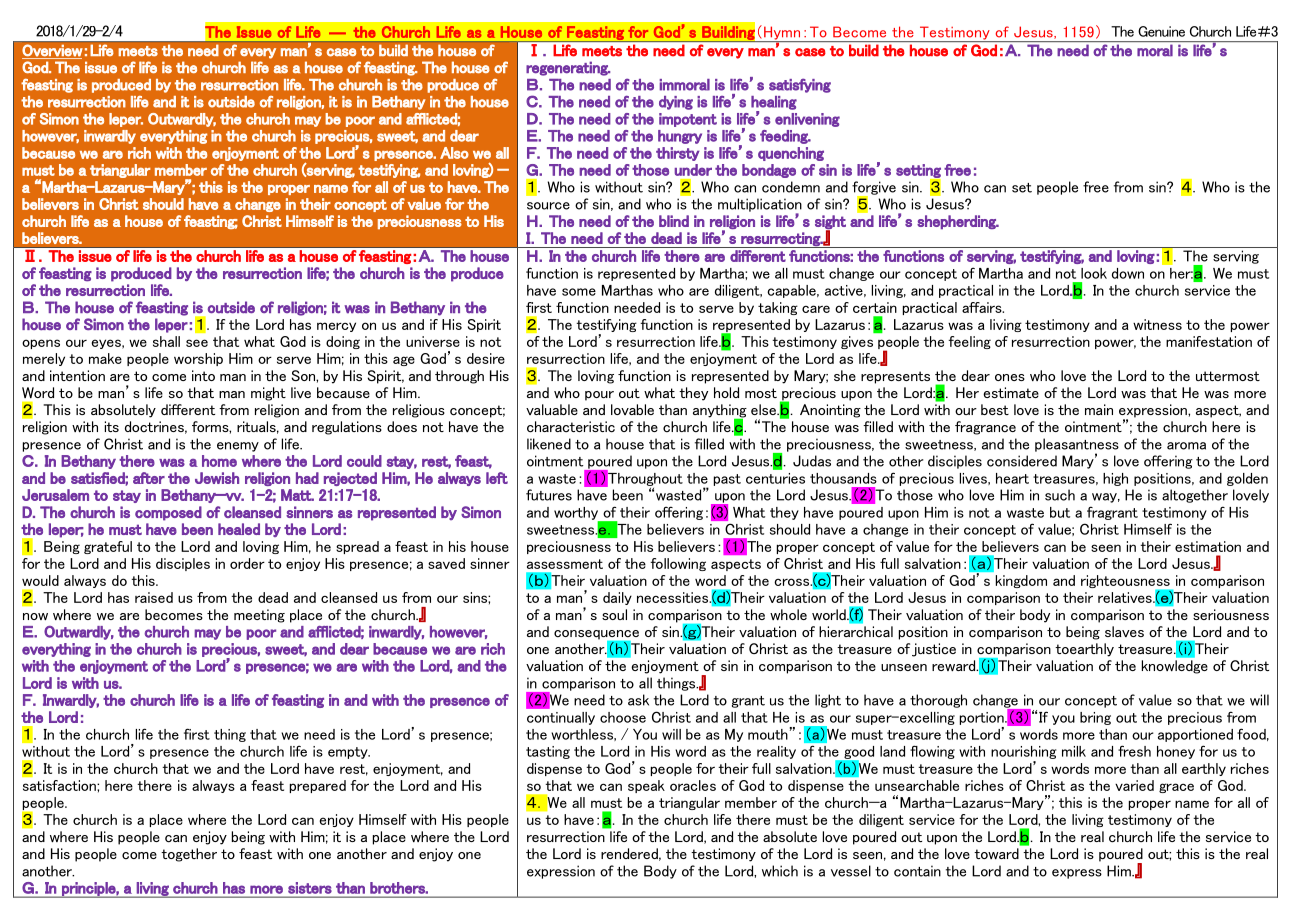  Describe the element at coordinates (727, 480) in the screenshot. I see `past` at that location.
